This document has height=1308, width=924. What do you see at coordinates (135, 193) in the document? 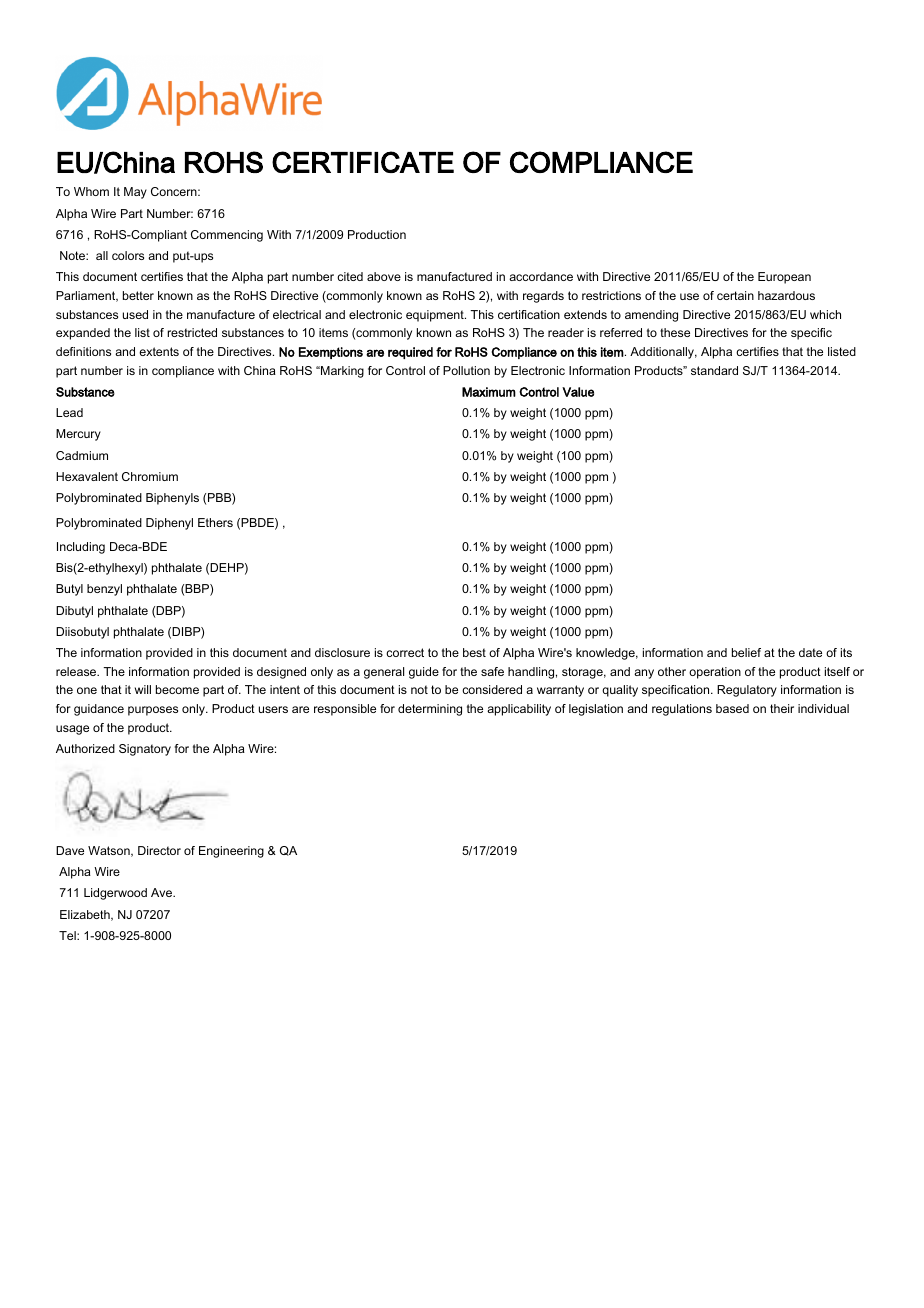
I see `May` at bounding box center [135, 193].
